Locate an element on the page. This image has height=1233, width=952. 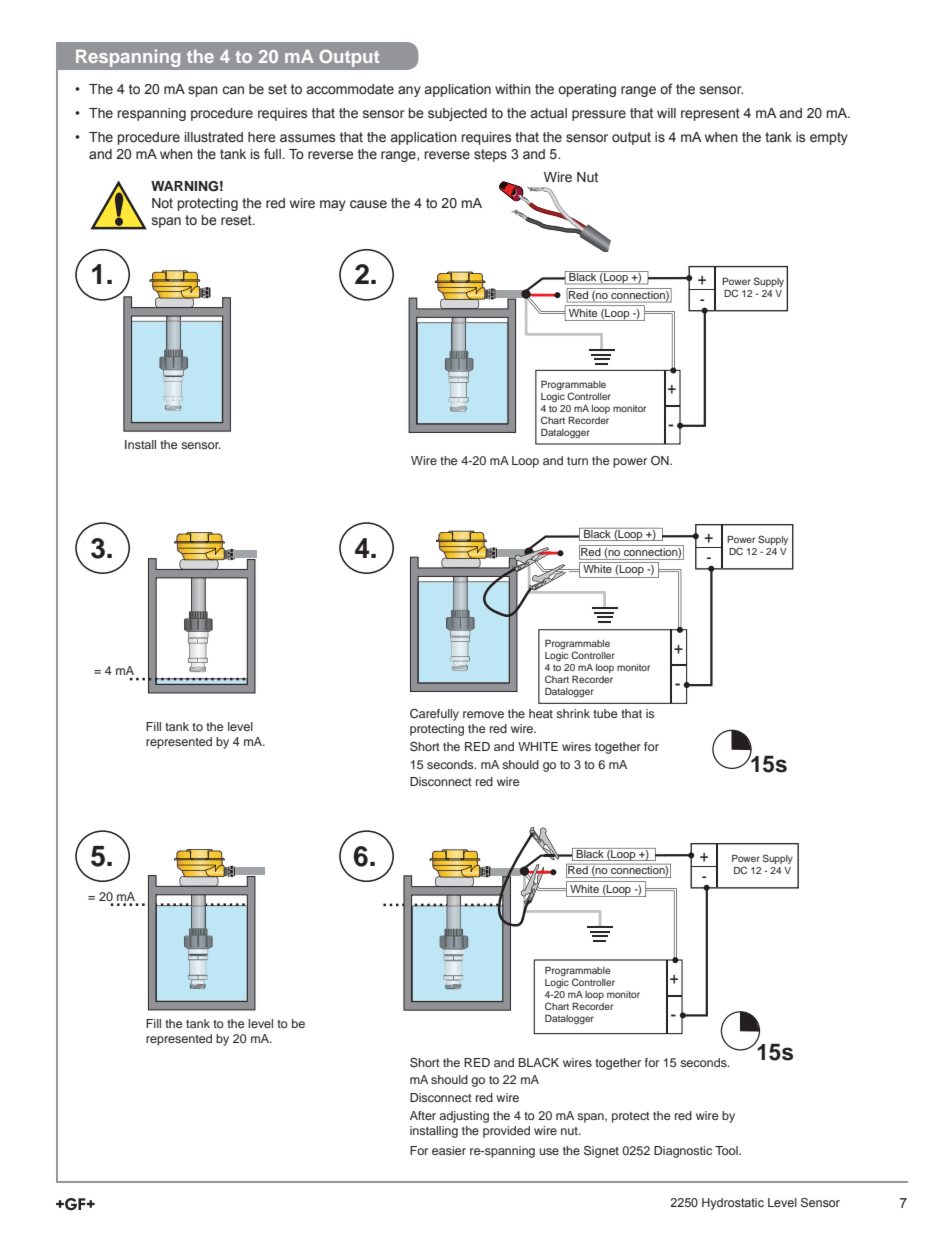
subjected is located at coordinates (457, 114).
